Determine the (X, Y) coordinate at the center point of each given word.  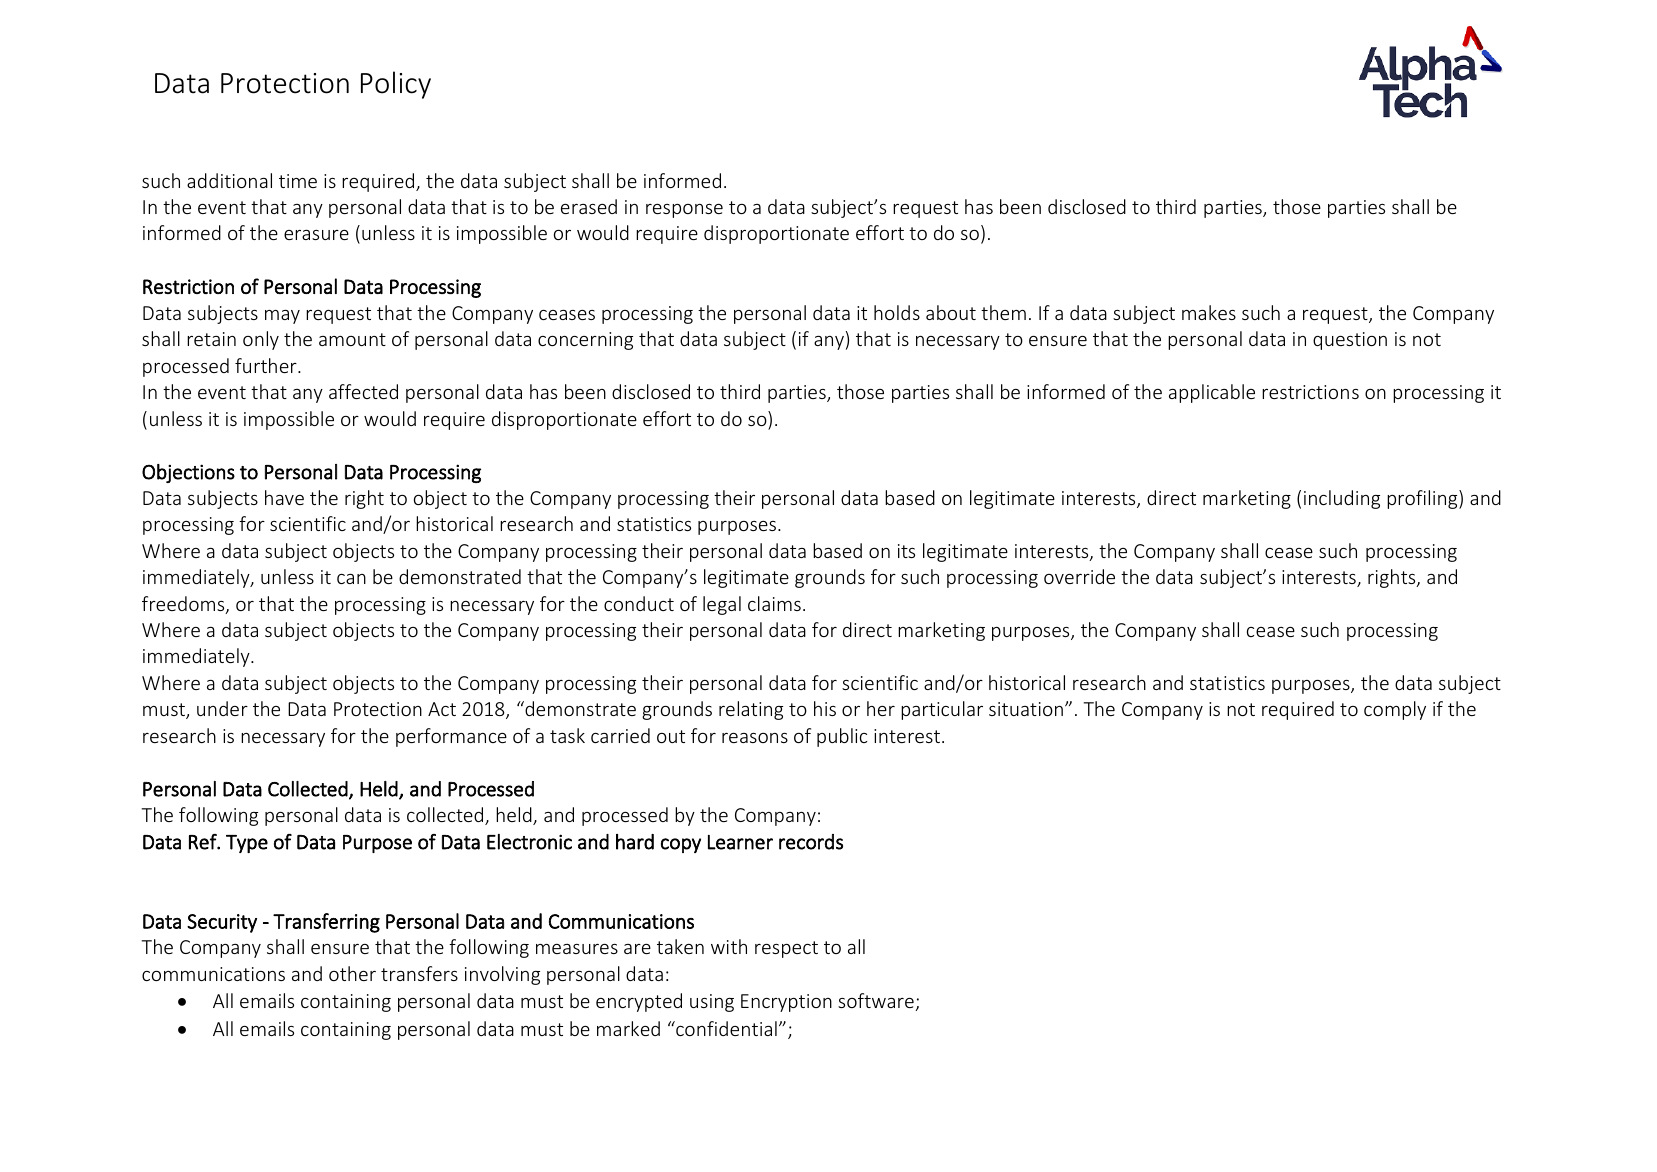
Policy (396, 85)
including (1342, 499)
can (351, 579)
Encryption (786, 1003)
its (906, 551)
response (684, 211)
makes (1209, 312)
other (352, 973)
